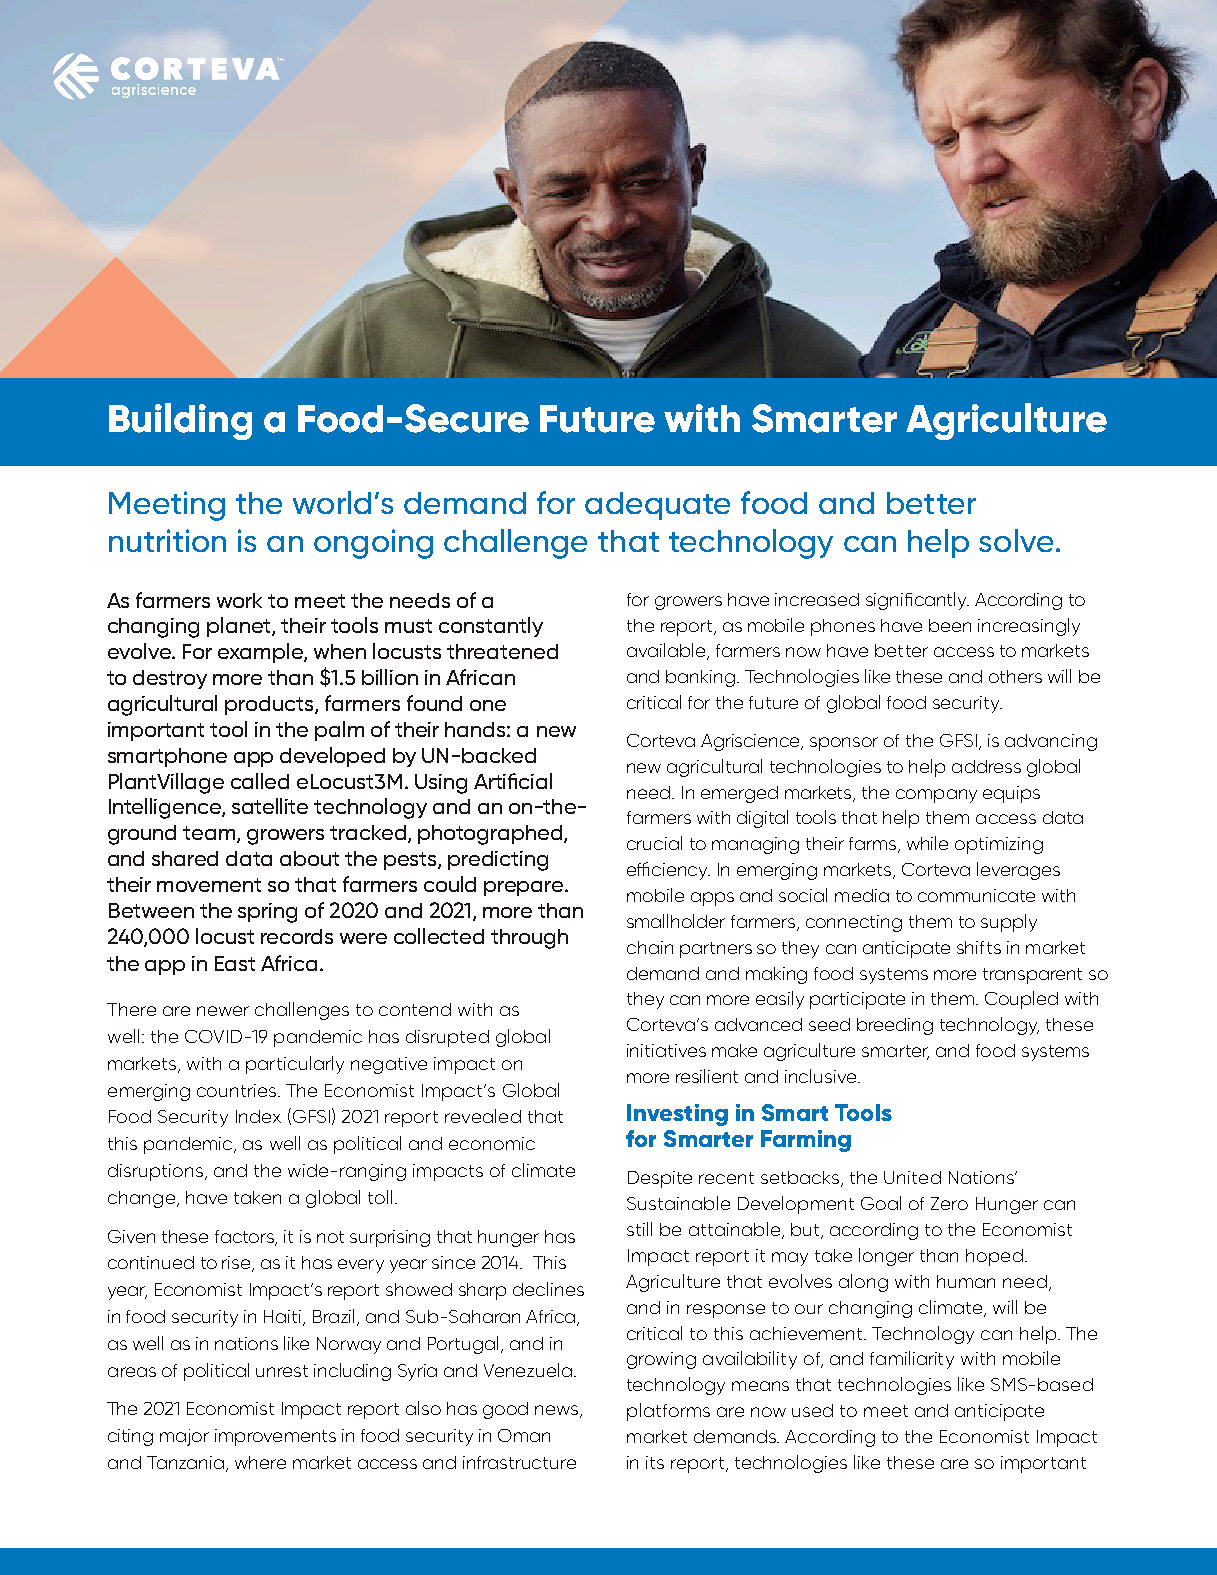  Describe the element at coordinates (650, 947) in the document. I see `chain` at that location.
